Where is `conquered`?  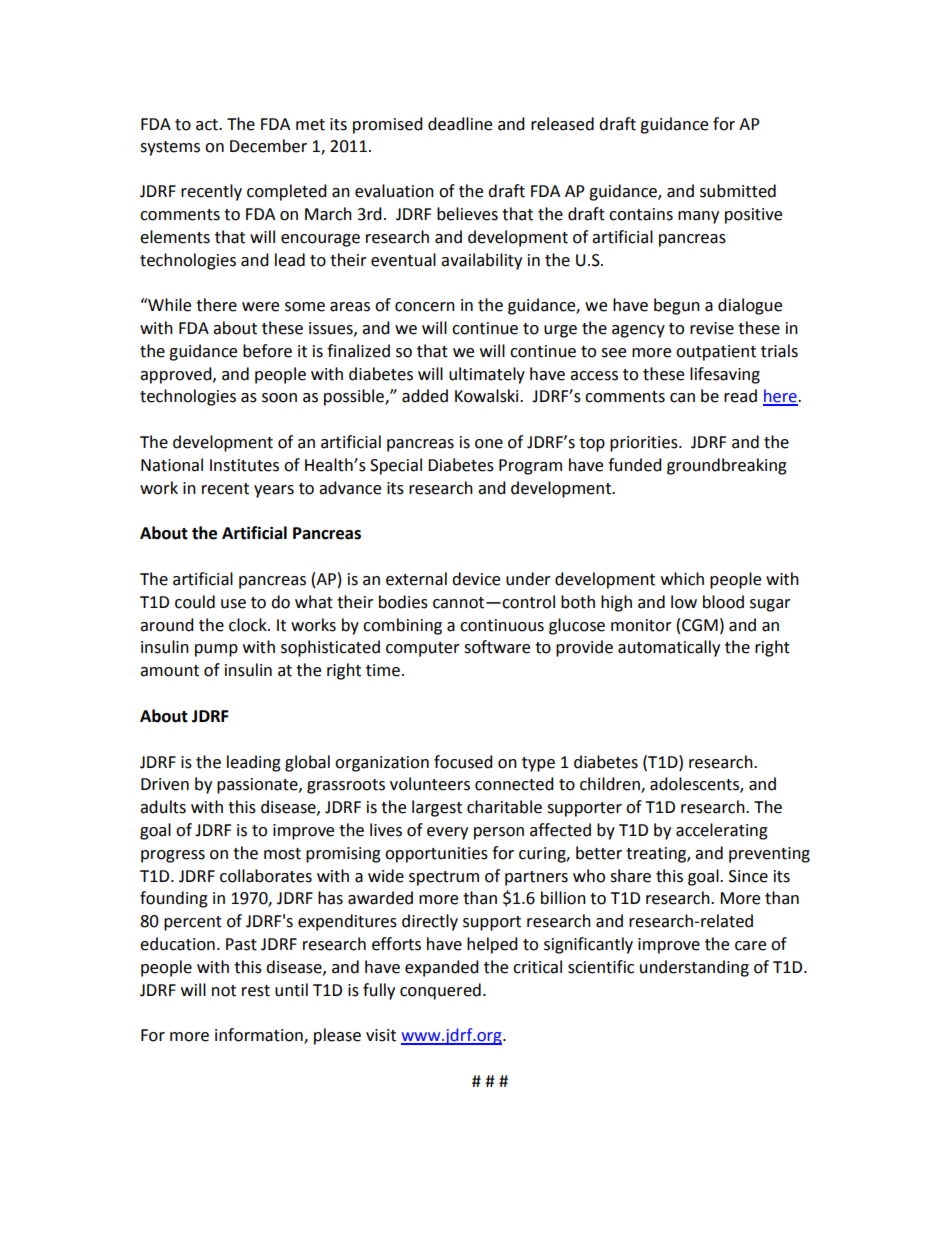
conquered is located at coordinates (440, 991).
